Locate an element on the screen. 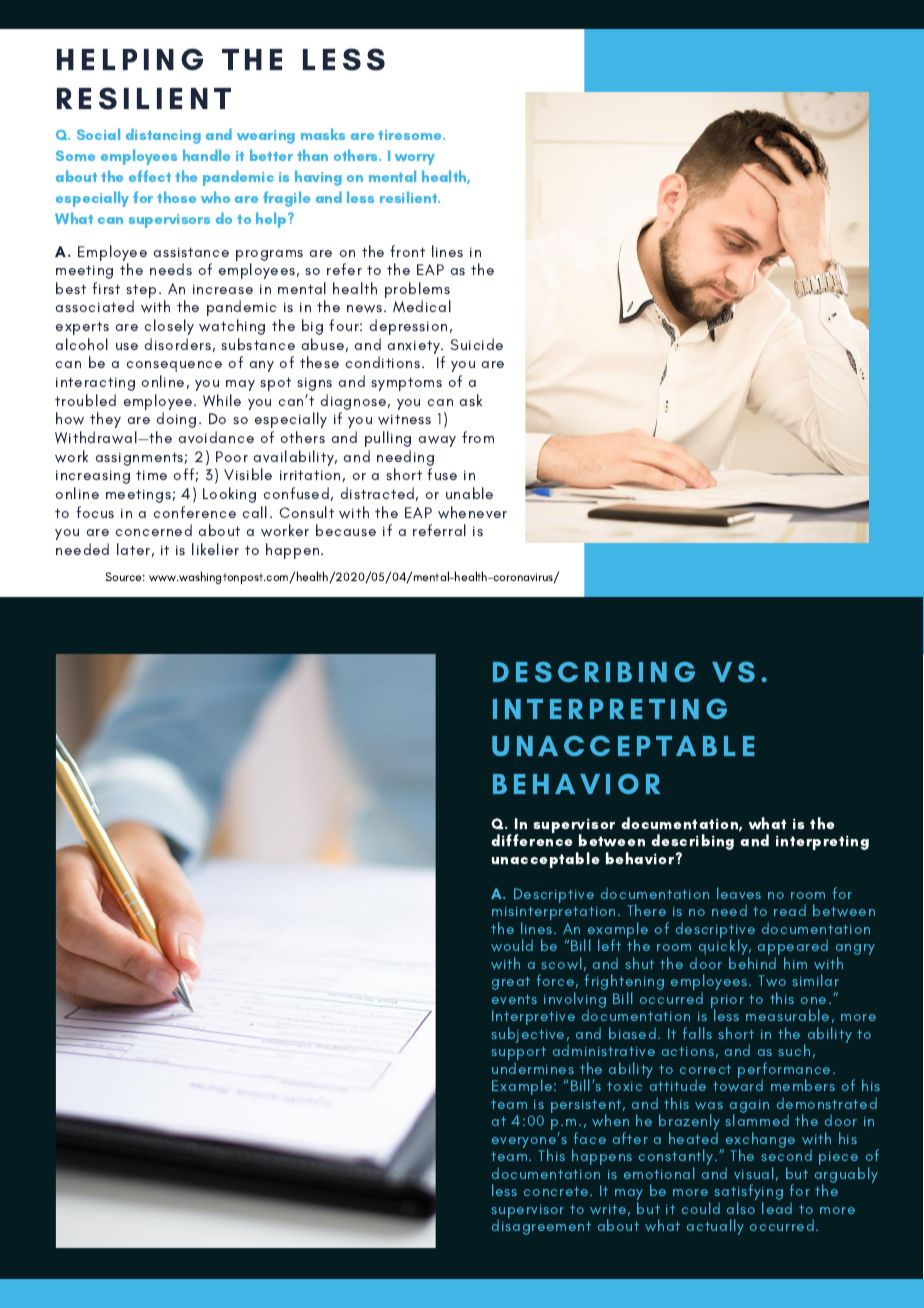 This screenshot has height=1308, width=924. front is located at coordinates (407, 251).
